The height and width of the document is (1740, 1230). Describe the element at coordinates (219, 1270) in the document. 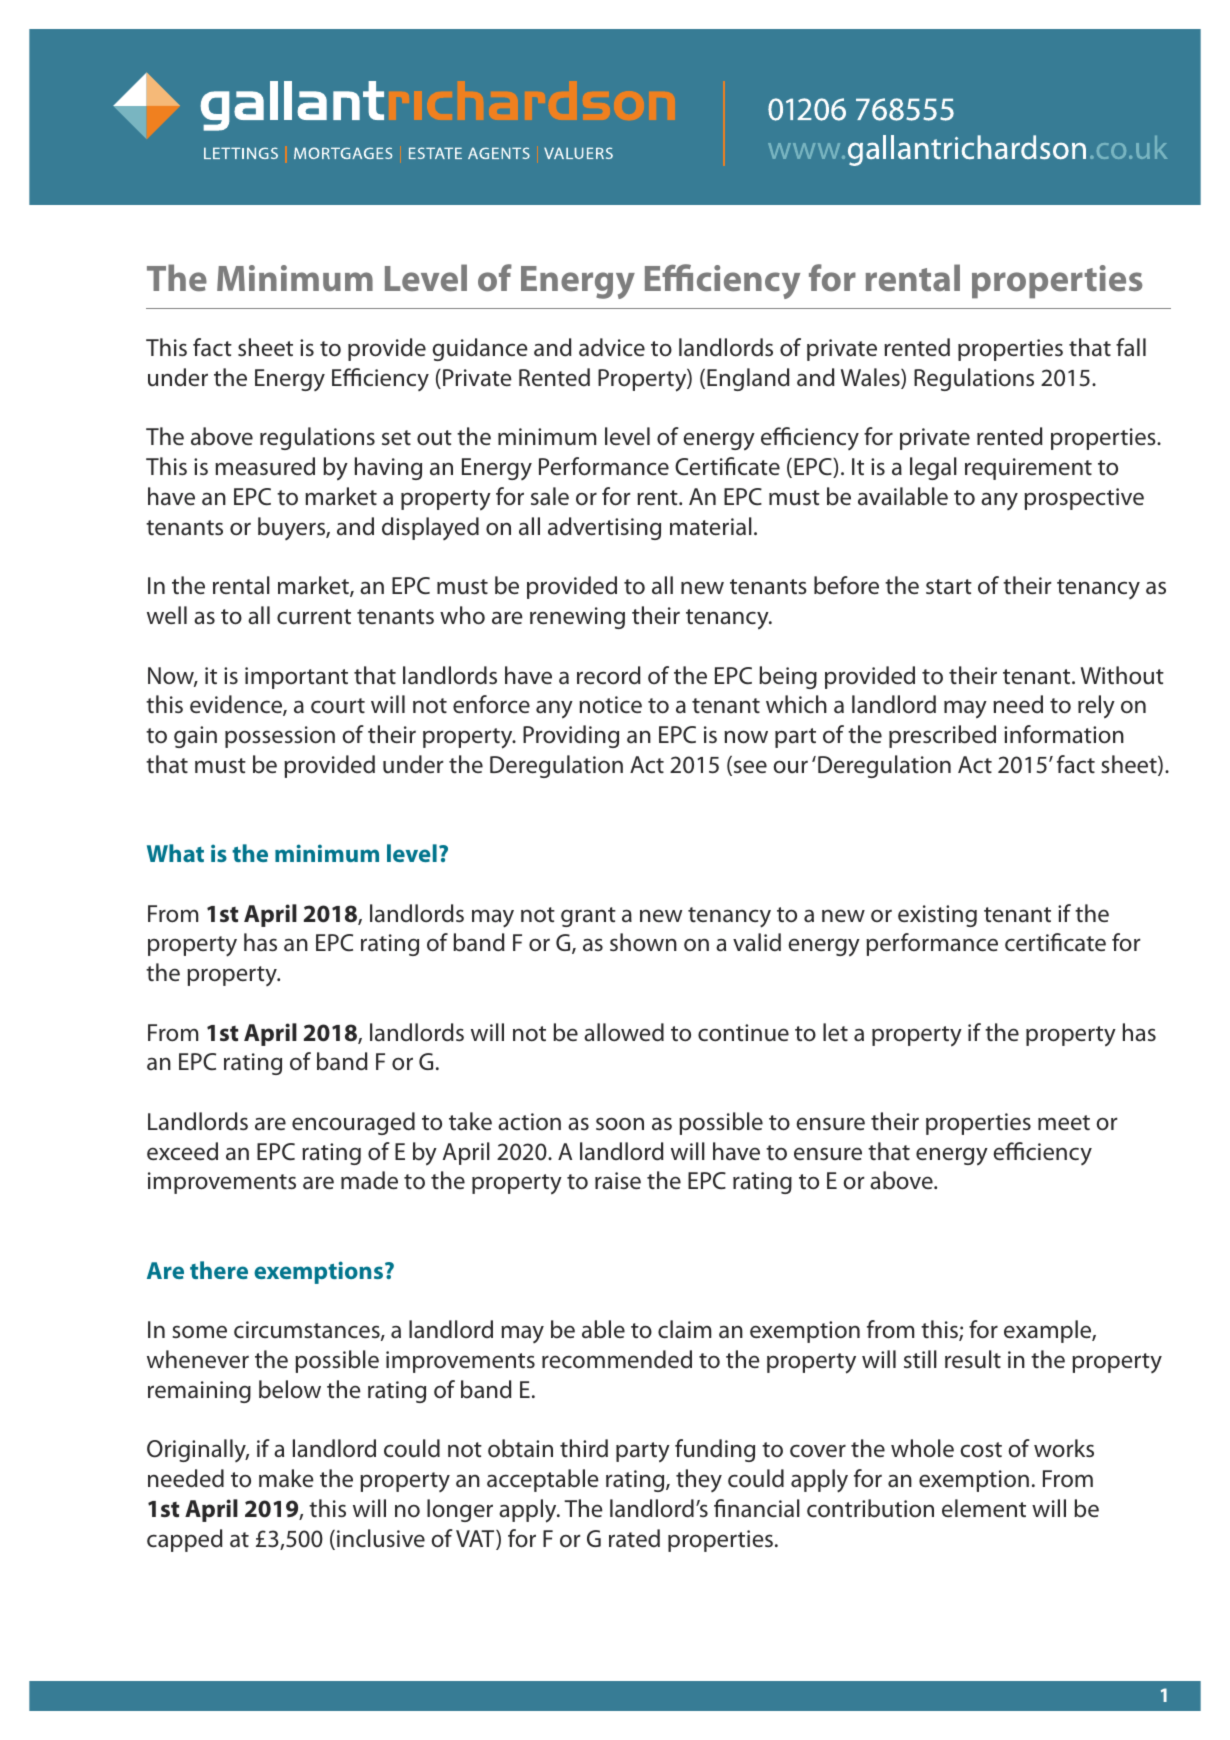

I see `there` at that location.
